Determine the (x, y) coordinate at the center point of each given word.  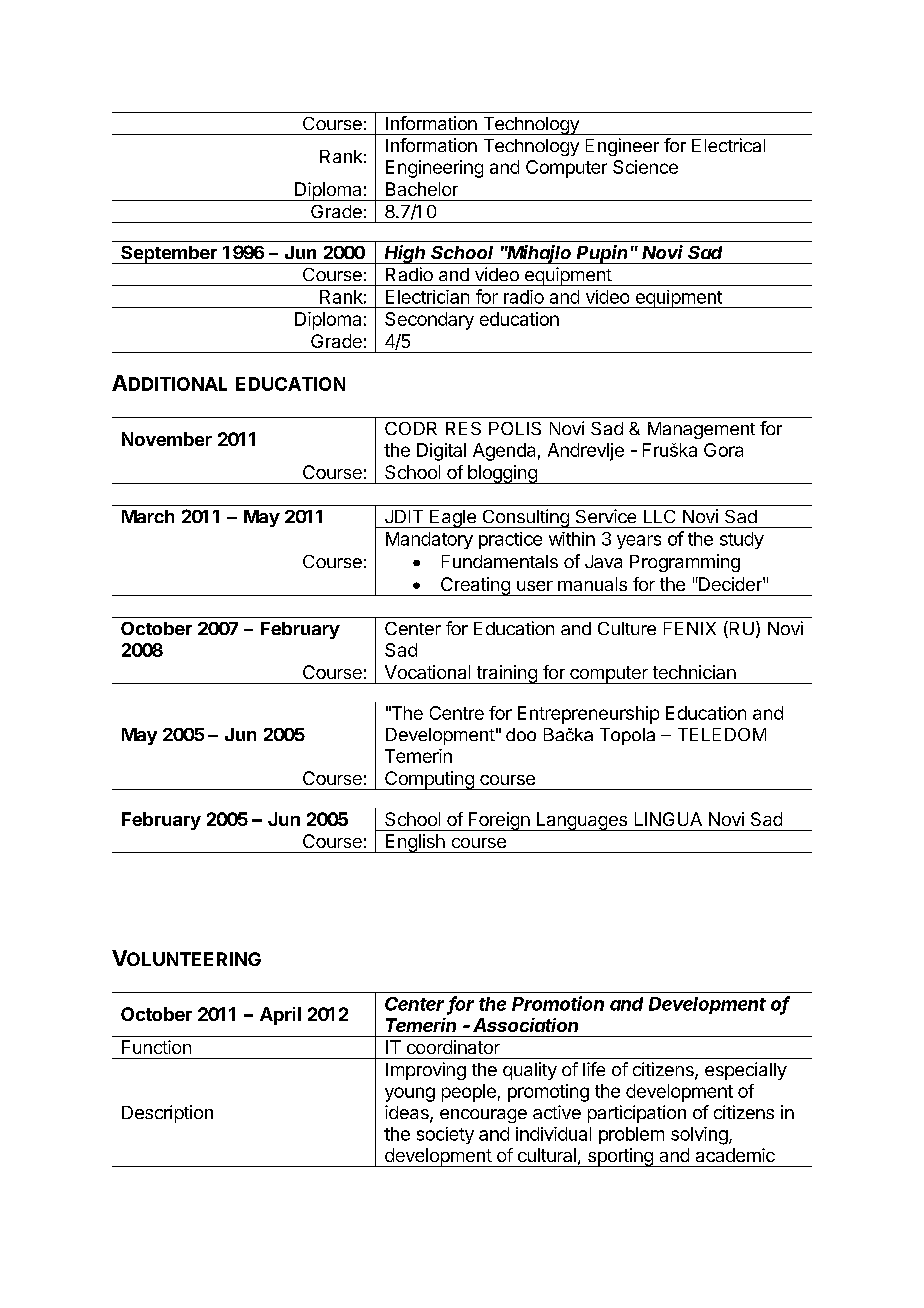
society (445, 1135)
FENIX (690, 628)
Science (645, 167)
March (148, 516)
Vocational (427, 672)
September (169, 255)
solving (700, 1136)
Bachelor (422, 189)
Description (167, 1114)
